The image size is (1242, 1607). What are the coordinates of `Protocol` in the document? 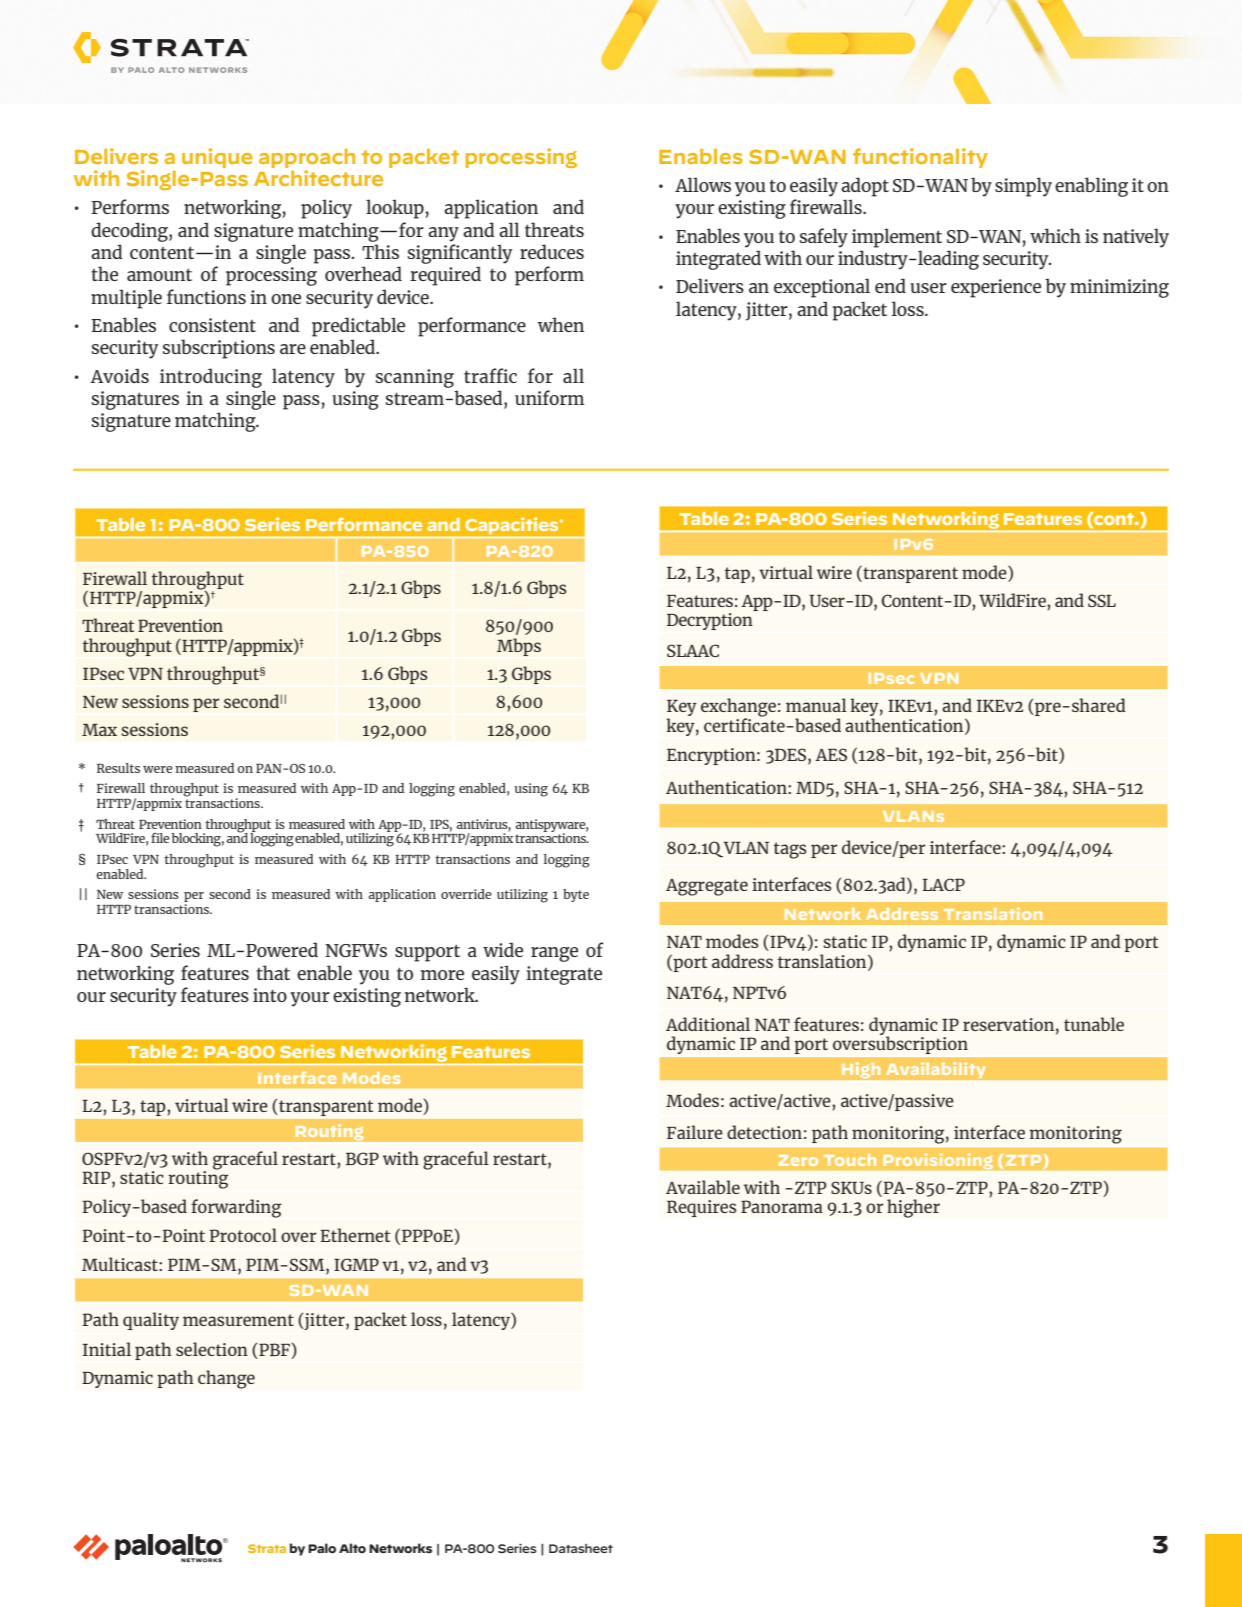 It's located at (243, 1235).
